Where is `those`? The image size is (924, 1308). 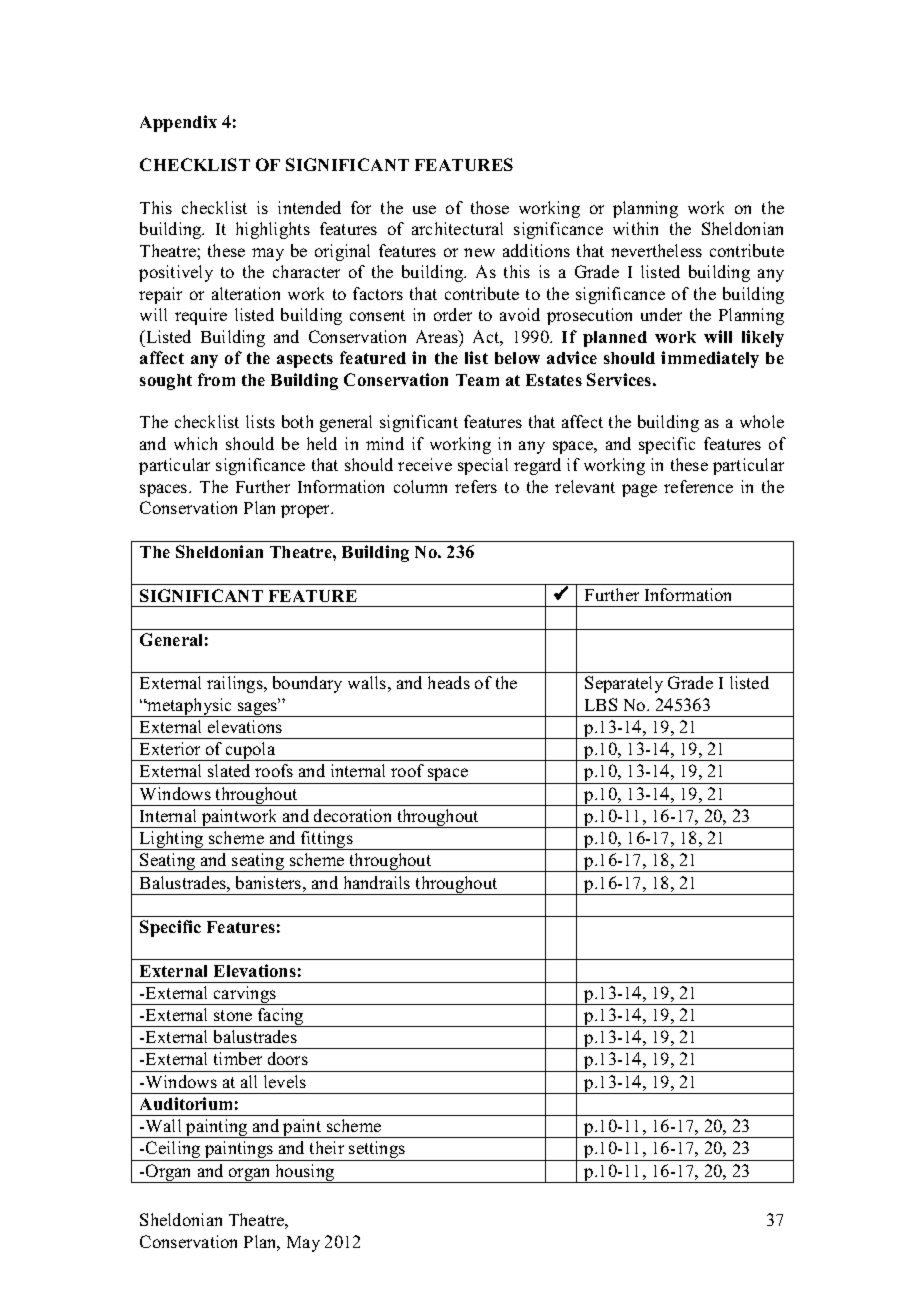
those is located at coordinates (490, 207).
